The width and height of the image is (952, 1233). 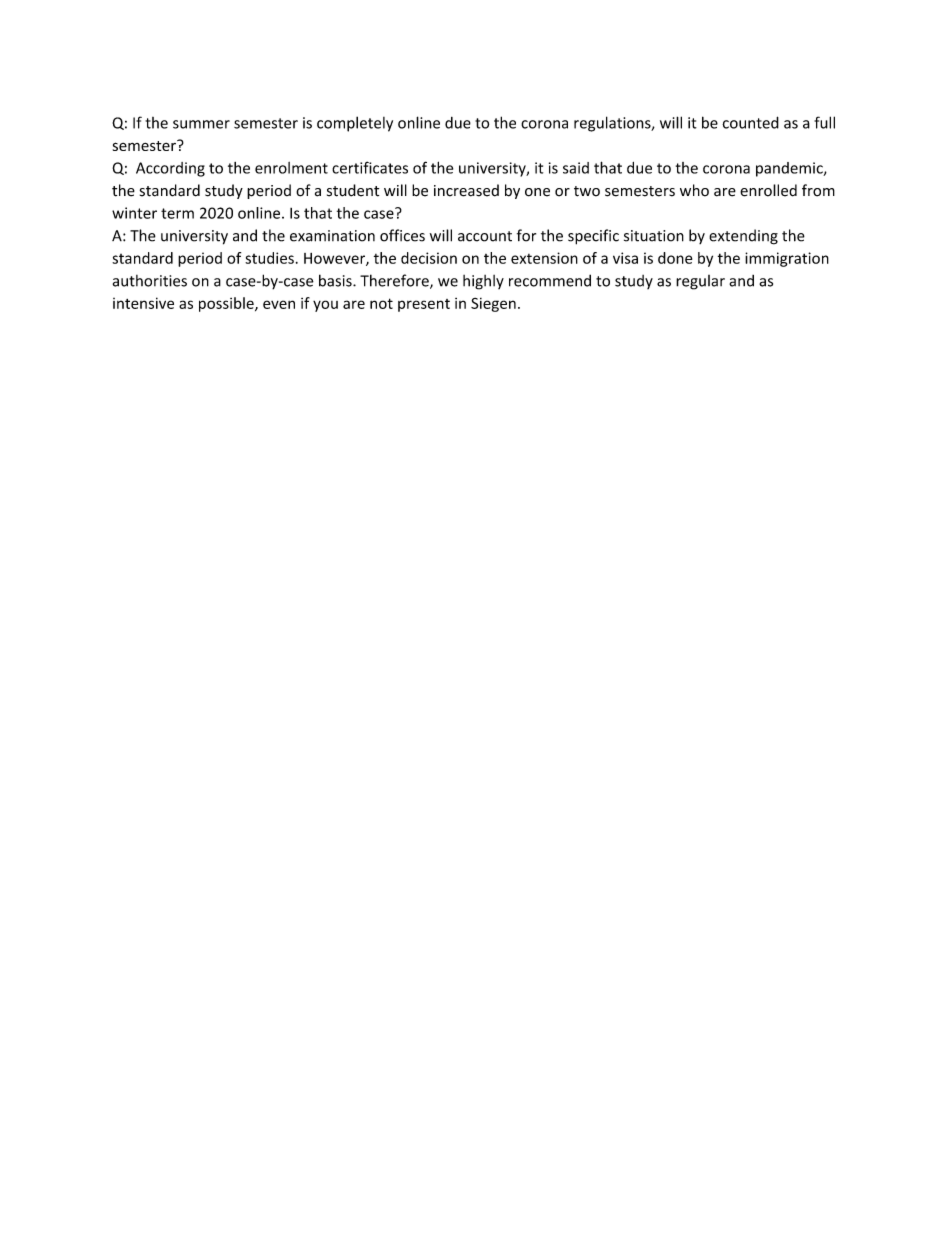 What do you see at coordinates (743, 237) in the image?
I see `extending` at bounding box center [743, 237].
